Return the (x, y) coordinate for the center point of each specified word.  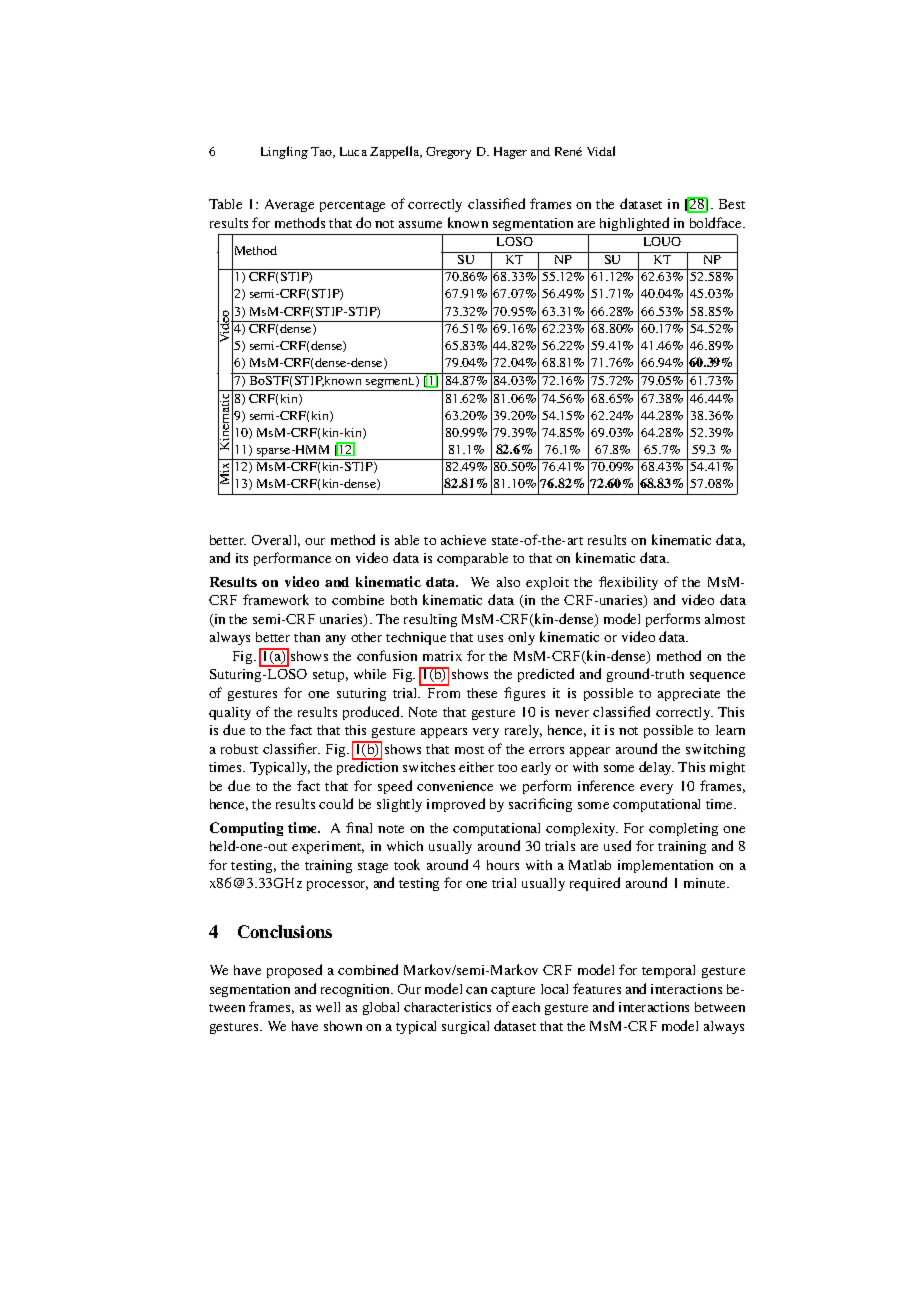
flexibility (628, 583)
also (508, 582)
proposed (294, 971)
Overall (276, 541)
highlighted (634, 224)
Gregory (448, 153)
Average (289, 205)
